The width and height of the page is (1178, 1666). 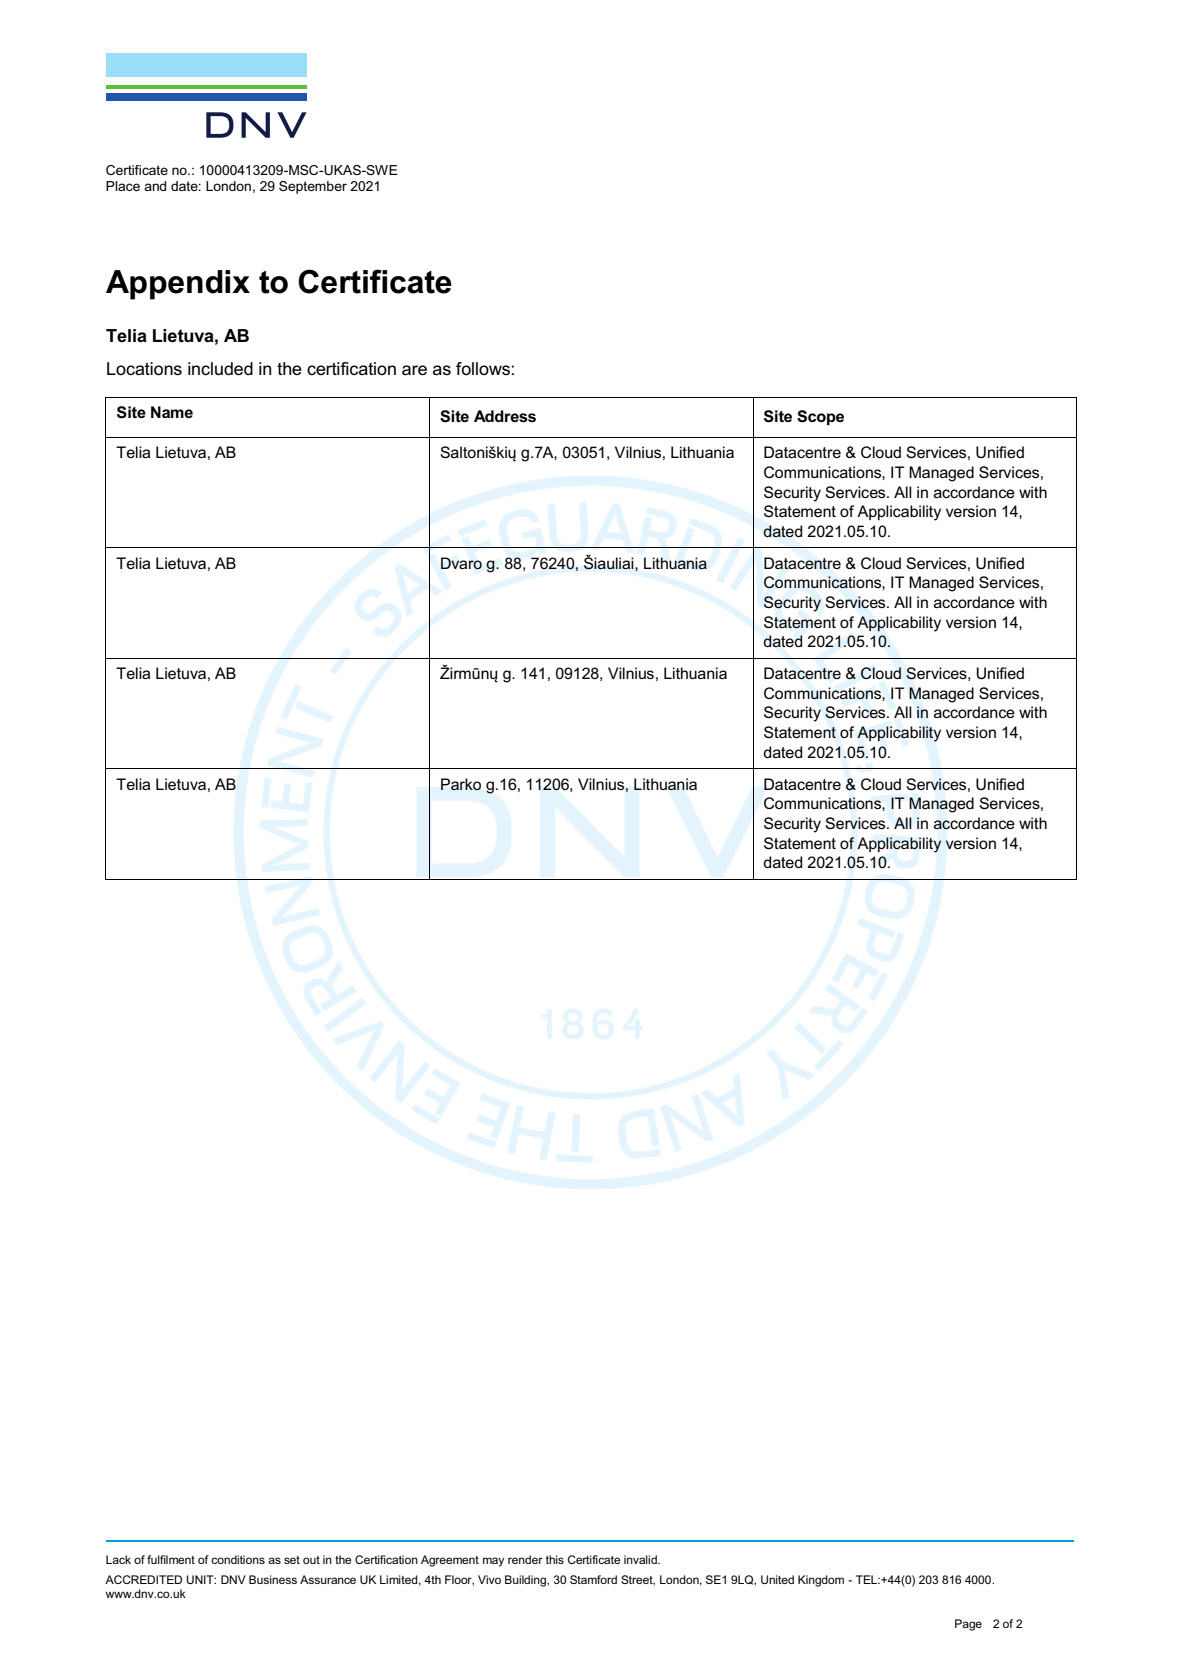 I want to click on render, so click(x=525, y=1559).
